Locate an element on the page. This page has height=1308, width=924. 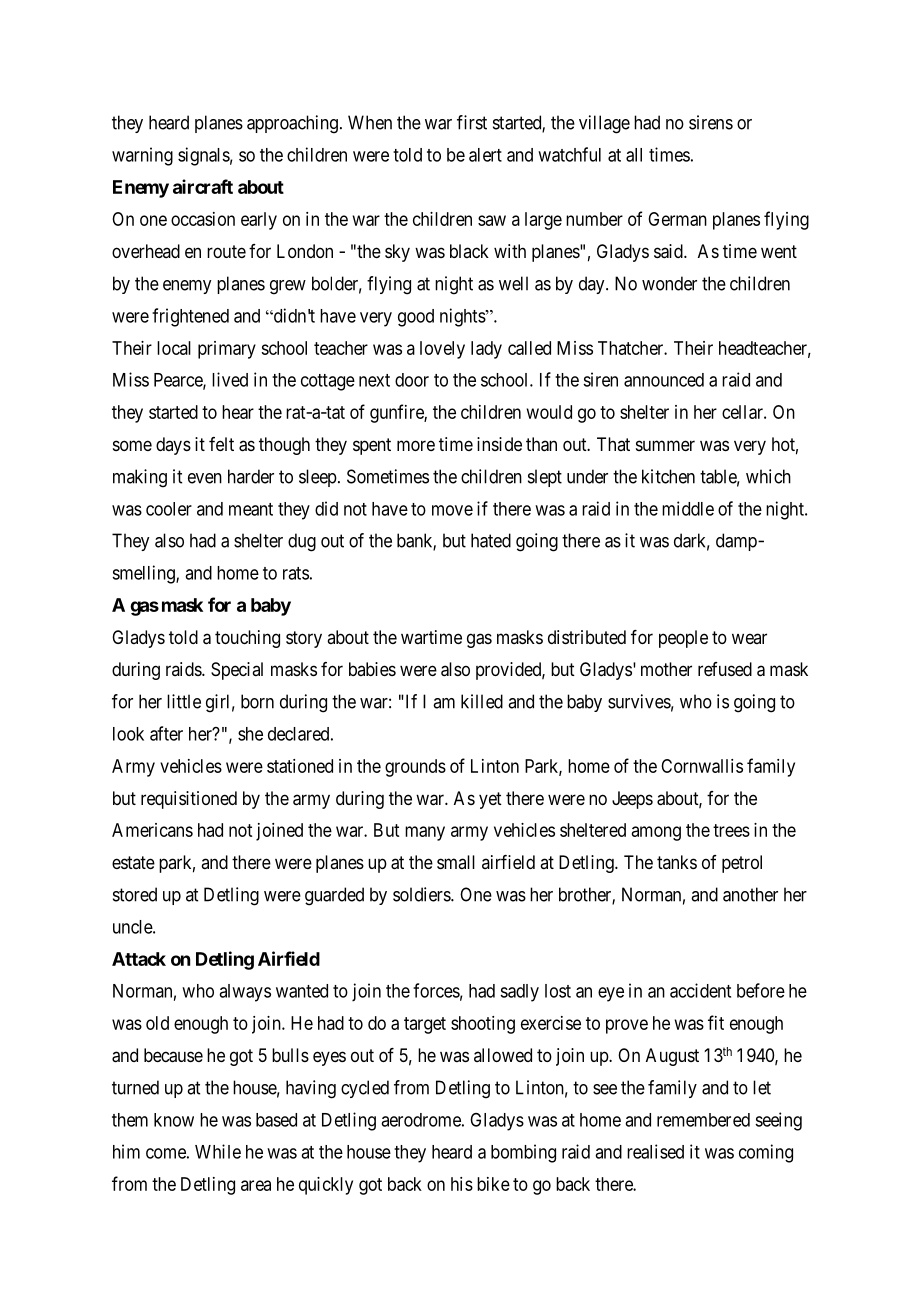
killed is located at coordinates (482, 701).
